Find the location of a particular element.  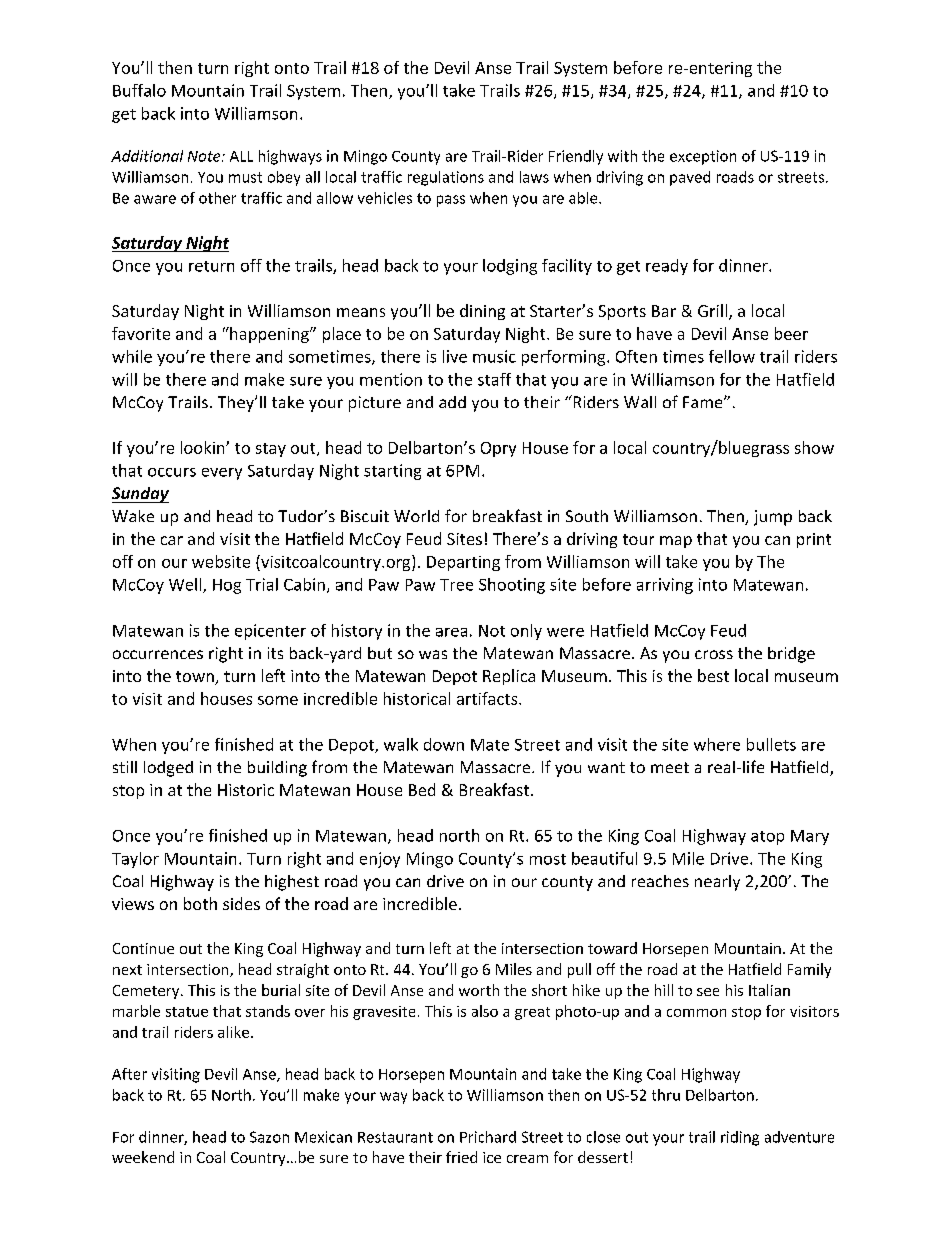

jump is located at coordinates (773, 518).
